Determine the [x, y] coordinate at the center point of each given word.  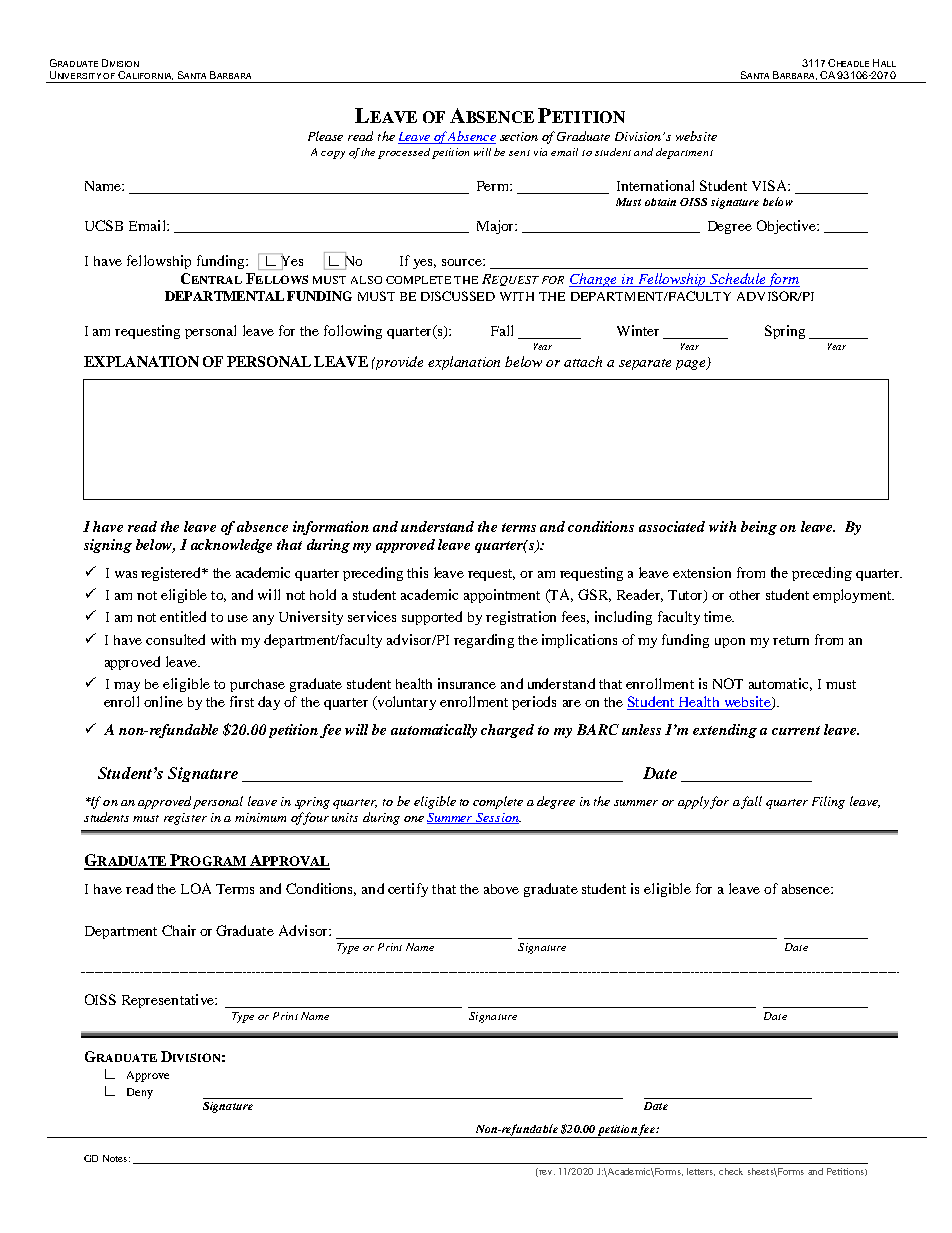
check [731, 1171]
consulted [175, 639]
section [519, 136]
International [655, 185]
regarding [484, 641]
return [791, 640]
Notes [115, 1158]
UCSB [104, 225]
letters [701, 1172]
